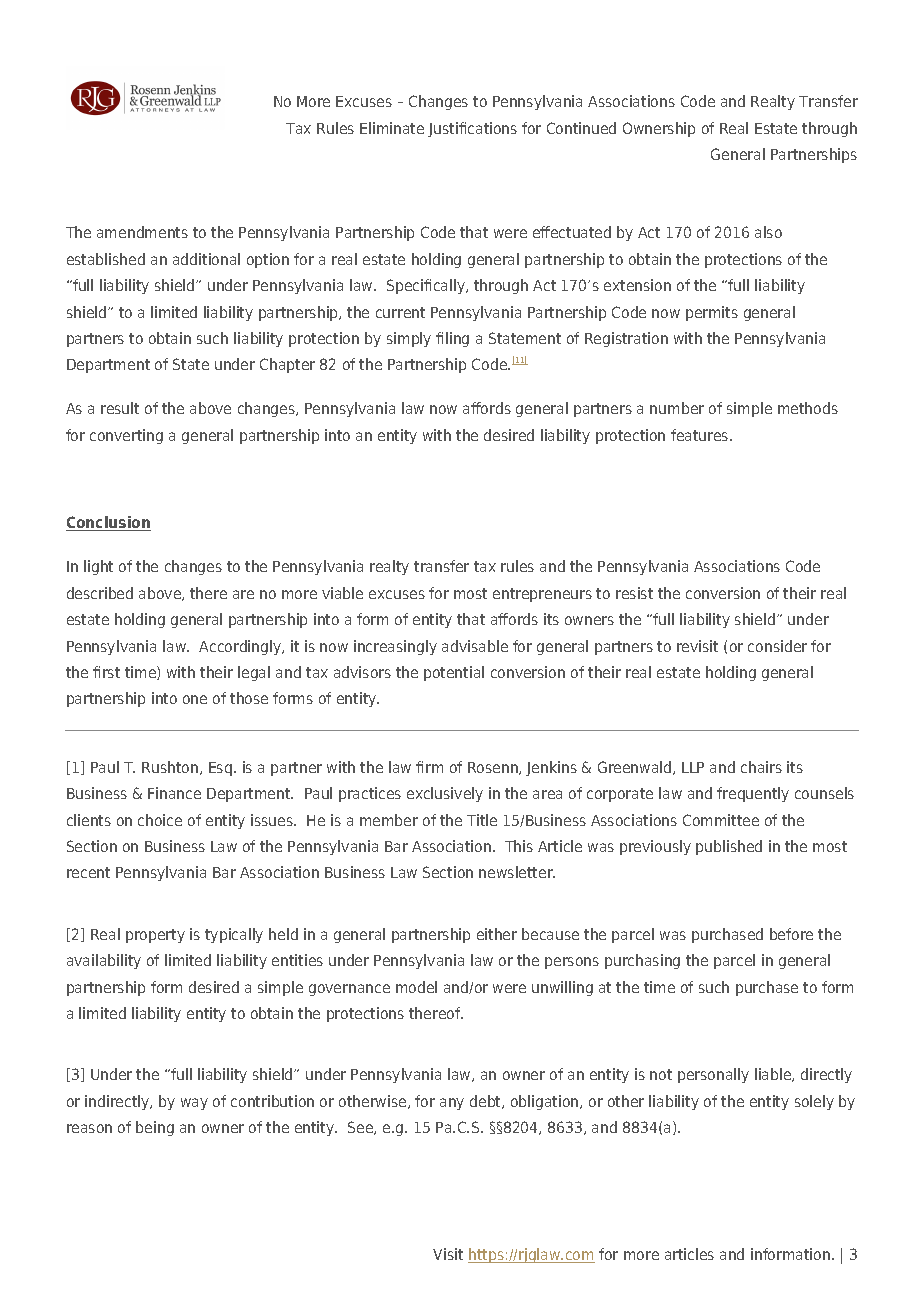 This screenshot has width=924, height=1308. I want to click on newsletter, so click(517, 872).
